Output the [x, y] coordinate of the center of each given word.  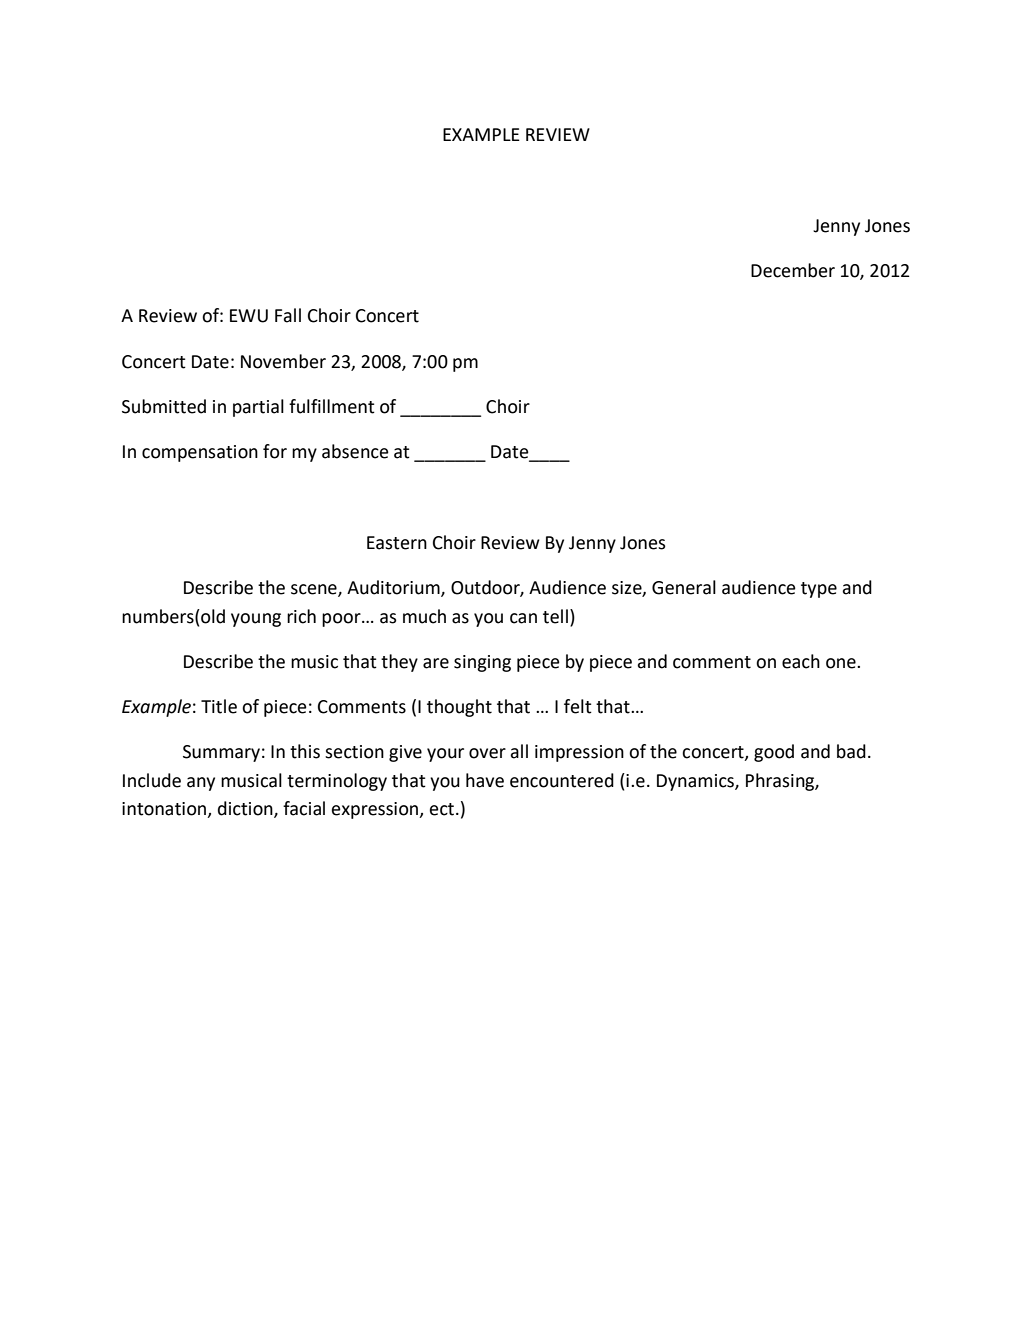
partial [258, 408]
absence [355, 451]
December [793, 270]
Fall [288, 315]
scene [315, 590]
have [485, 780]
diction [246, 809]
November [283, 361]
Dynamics [696, 782]
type [819, 590]
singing [482, 663]
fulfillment [332, 406]
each [801, 661]
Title [219, 706]
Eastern [397, 543]
